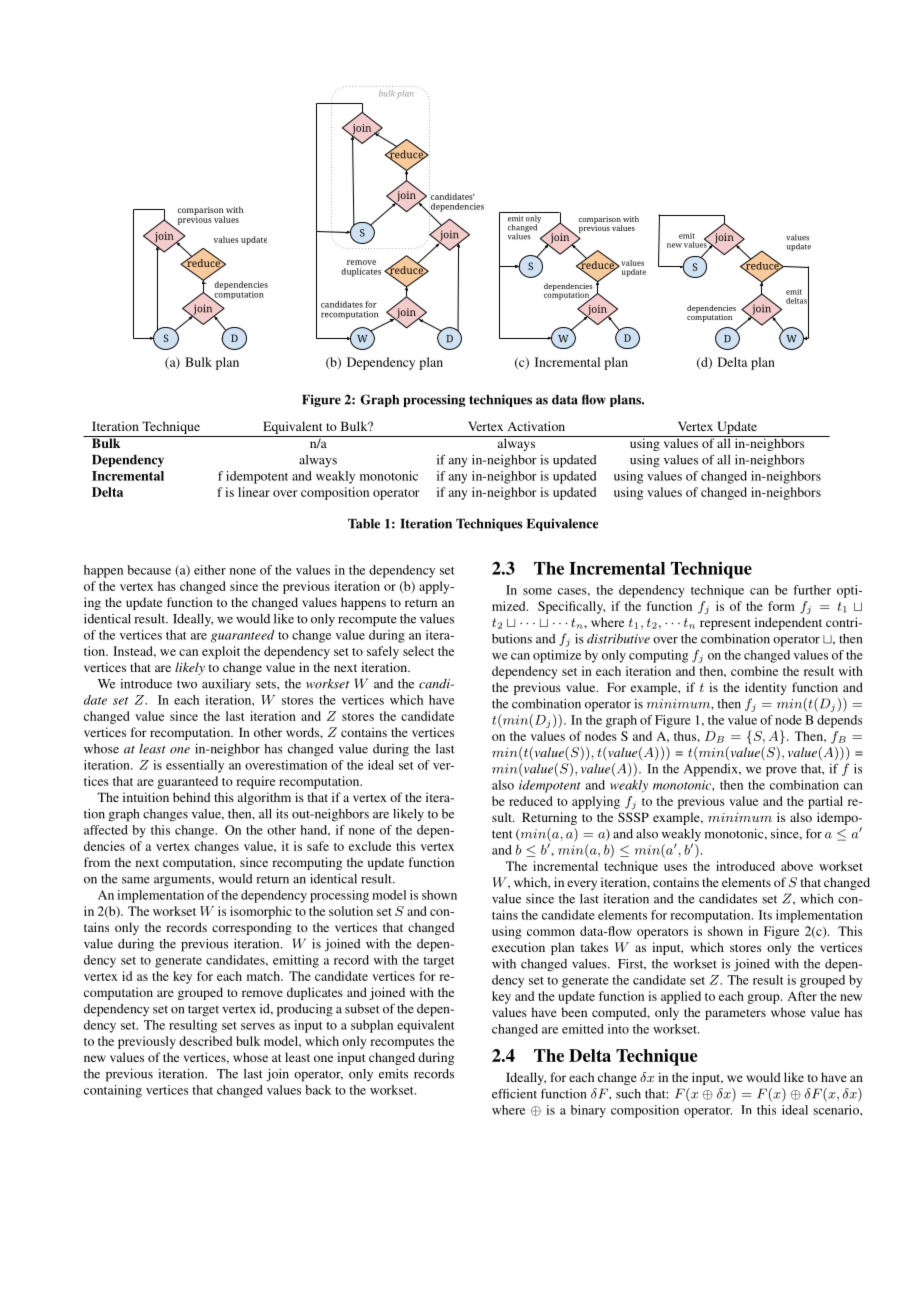  Describe the element at coordinates (192, 797) in the image. I see `behind` at that location.
